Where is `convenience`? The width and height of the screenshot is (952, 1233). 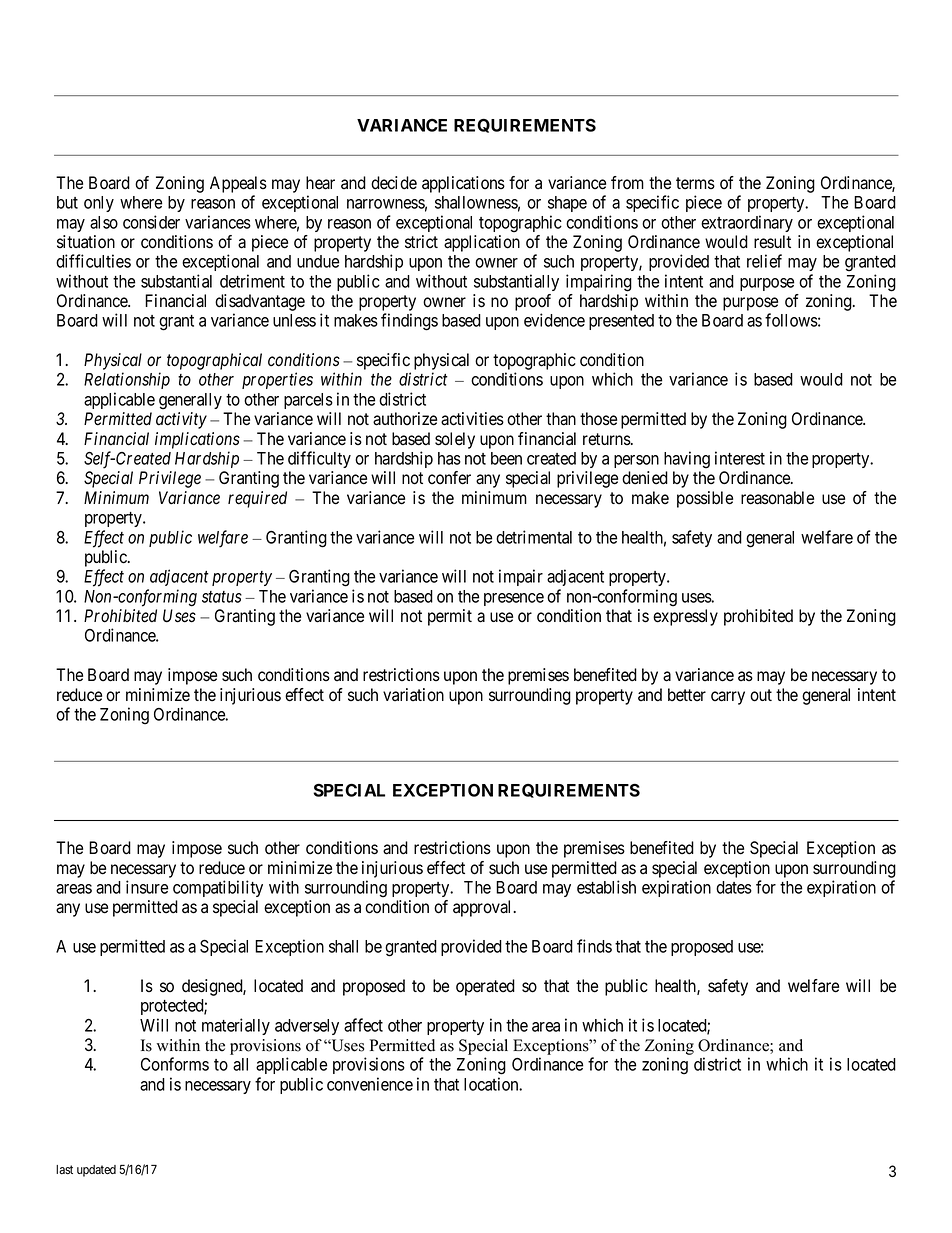
convenience is located at coordinates (370, 1084).
